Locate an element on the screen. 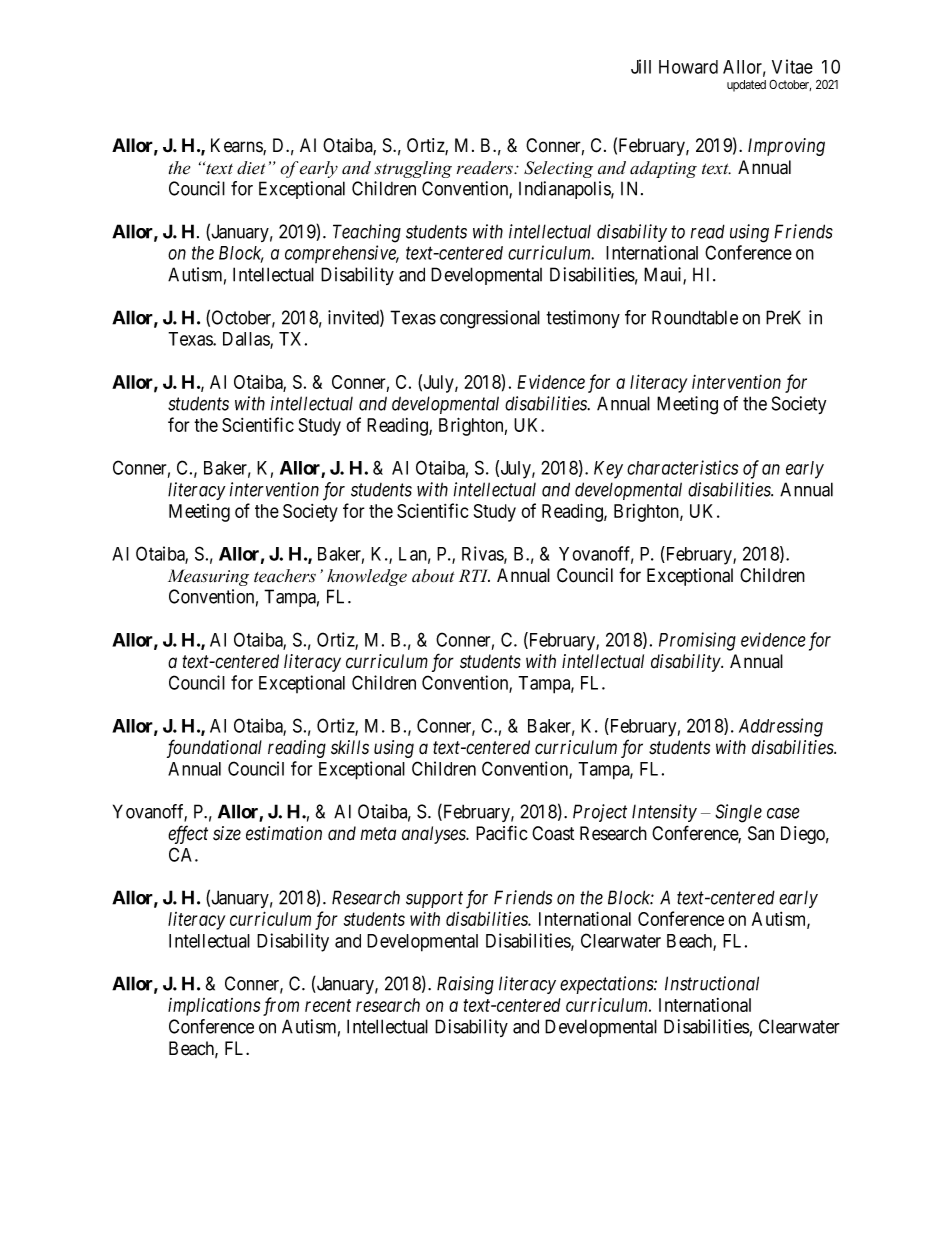 The height and width of the screenshot is (1233, 952). Roundtable is located at coordinates (695, 317).
